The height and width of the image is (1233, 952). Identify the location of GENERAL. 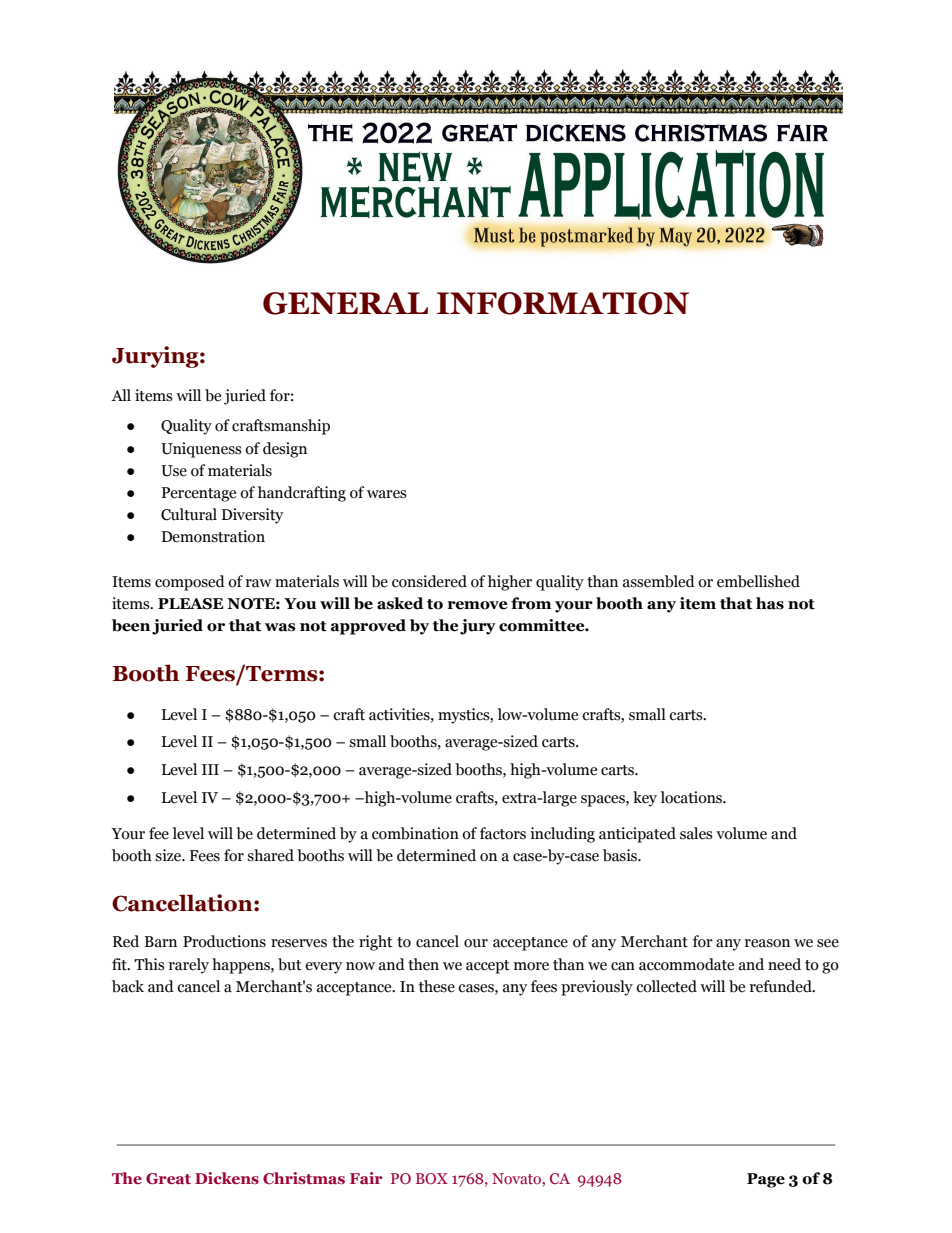
(345, 303).
